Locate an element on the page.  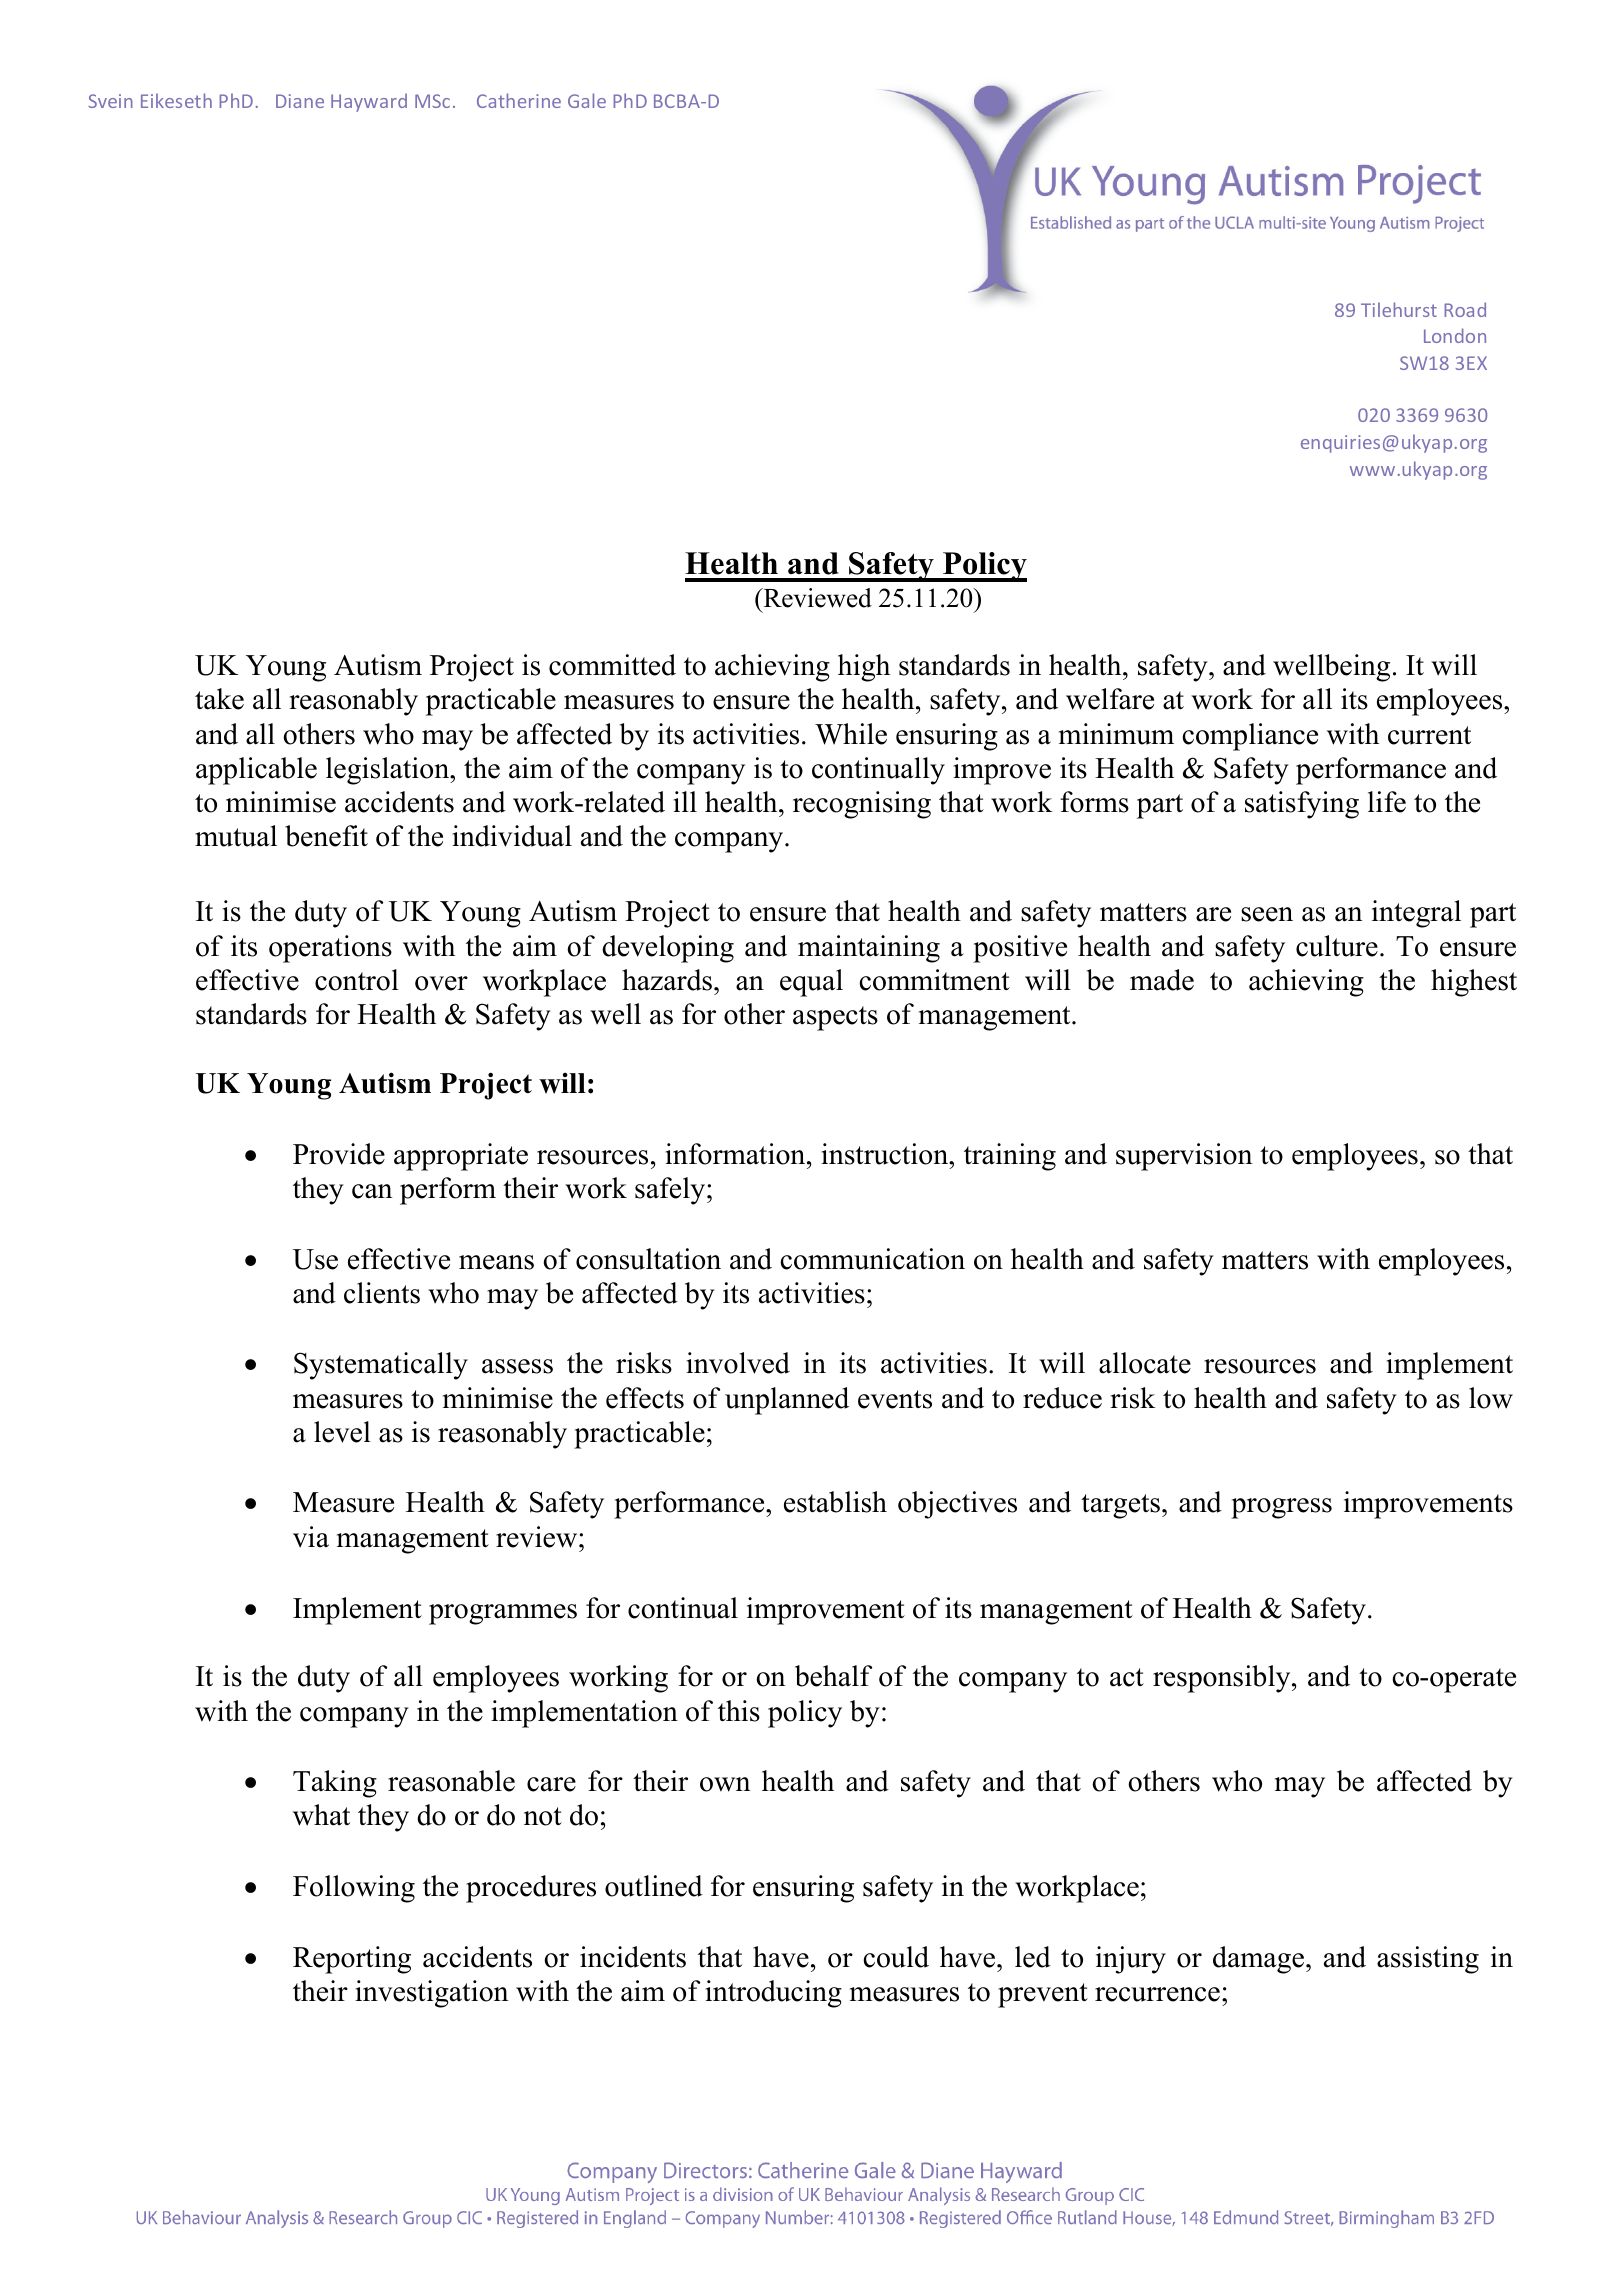
Reporting is located at coordinates (352, 1960).
